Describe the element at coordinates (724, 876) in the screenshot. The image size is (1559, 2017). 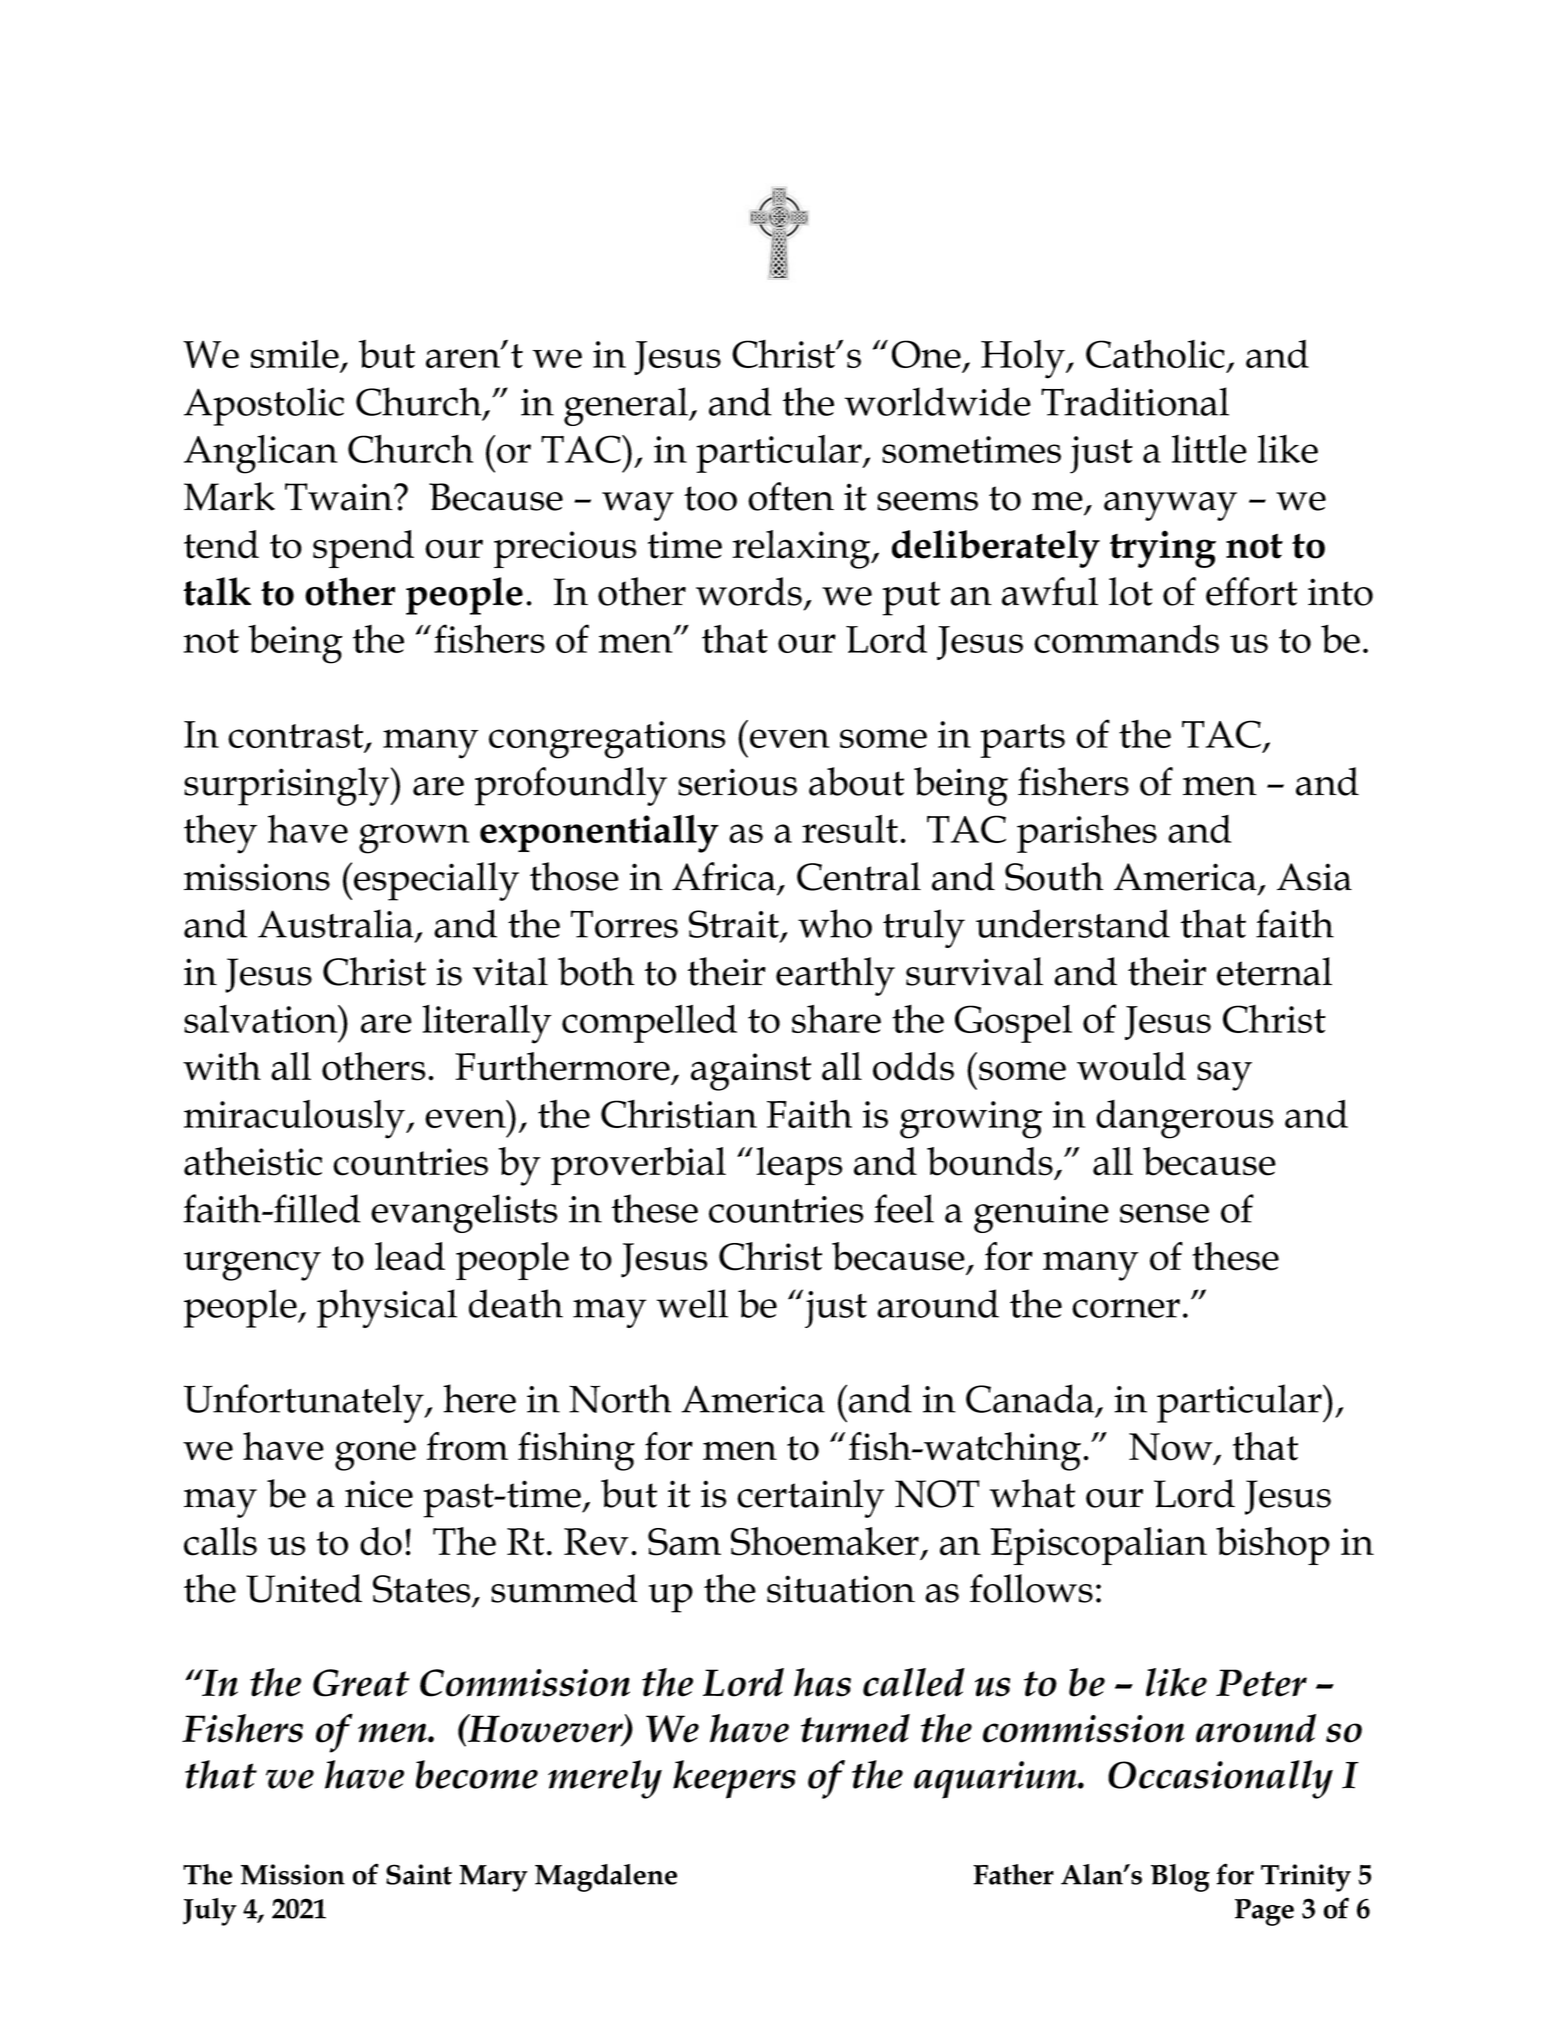
I see `Africa` at that location.
